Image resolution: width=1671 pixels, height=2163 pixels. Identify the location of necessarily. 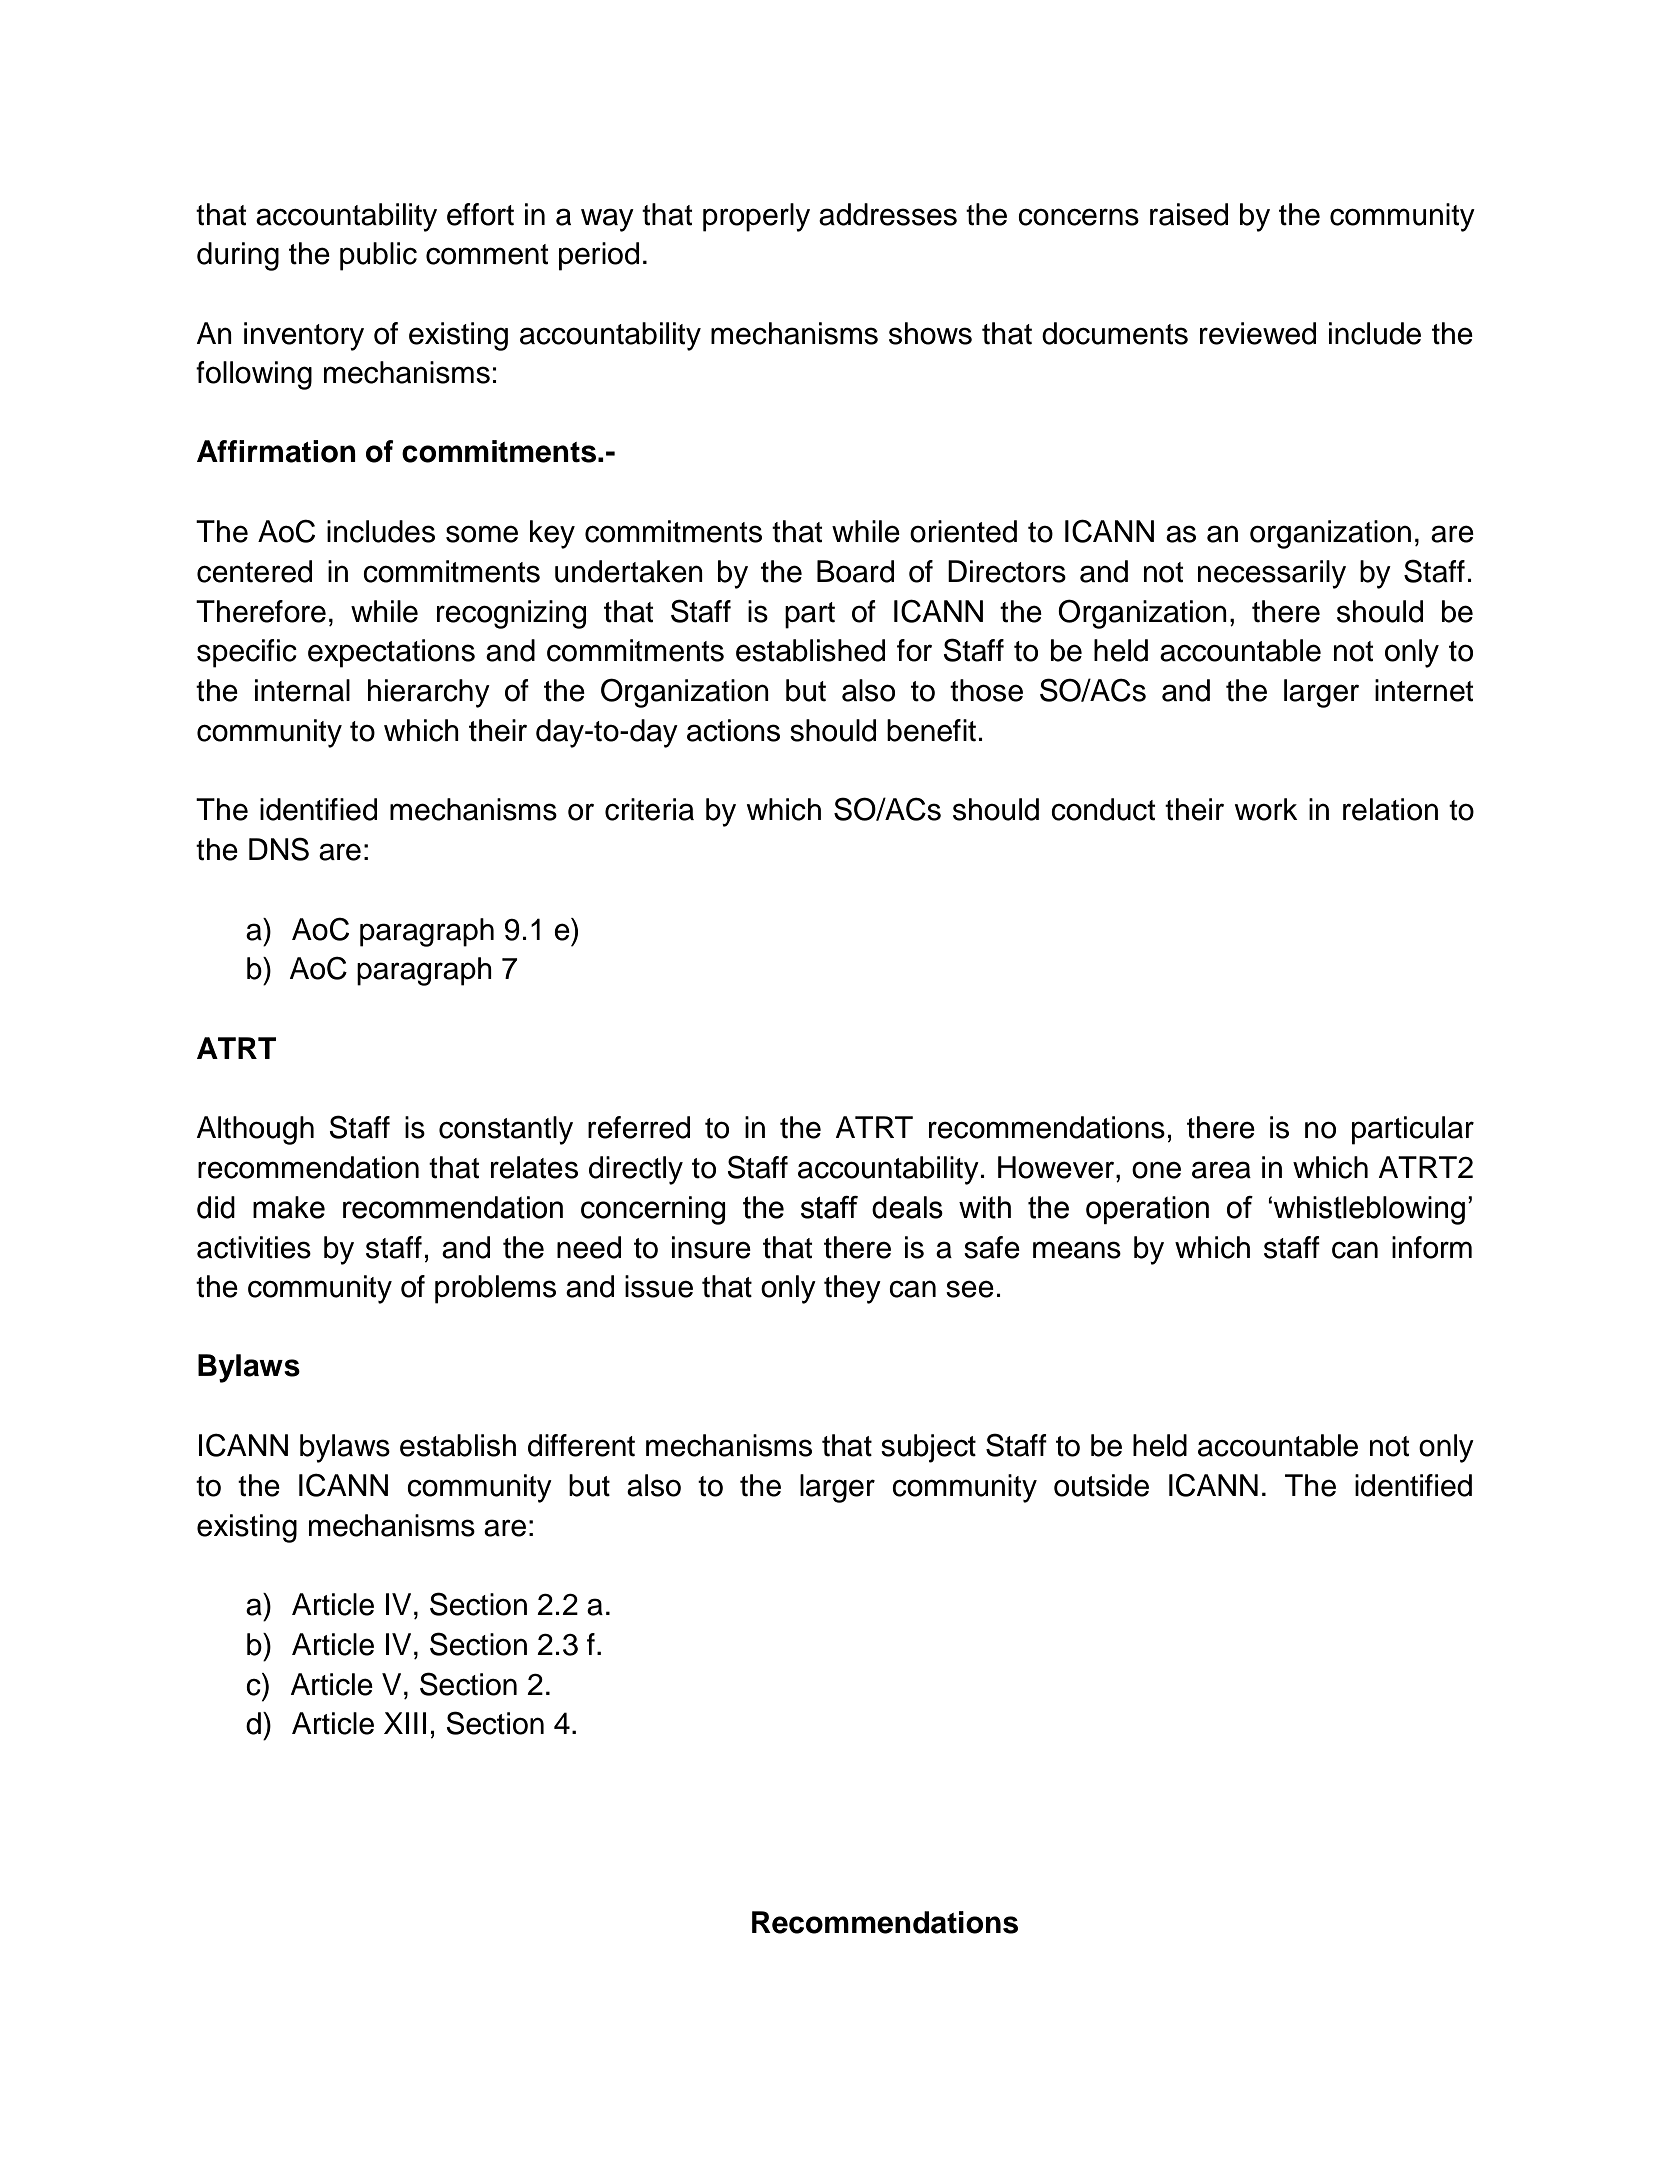
(1272, 574).
